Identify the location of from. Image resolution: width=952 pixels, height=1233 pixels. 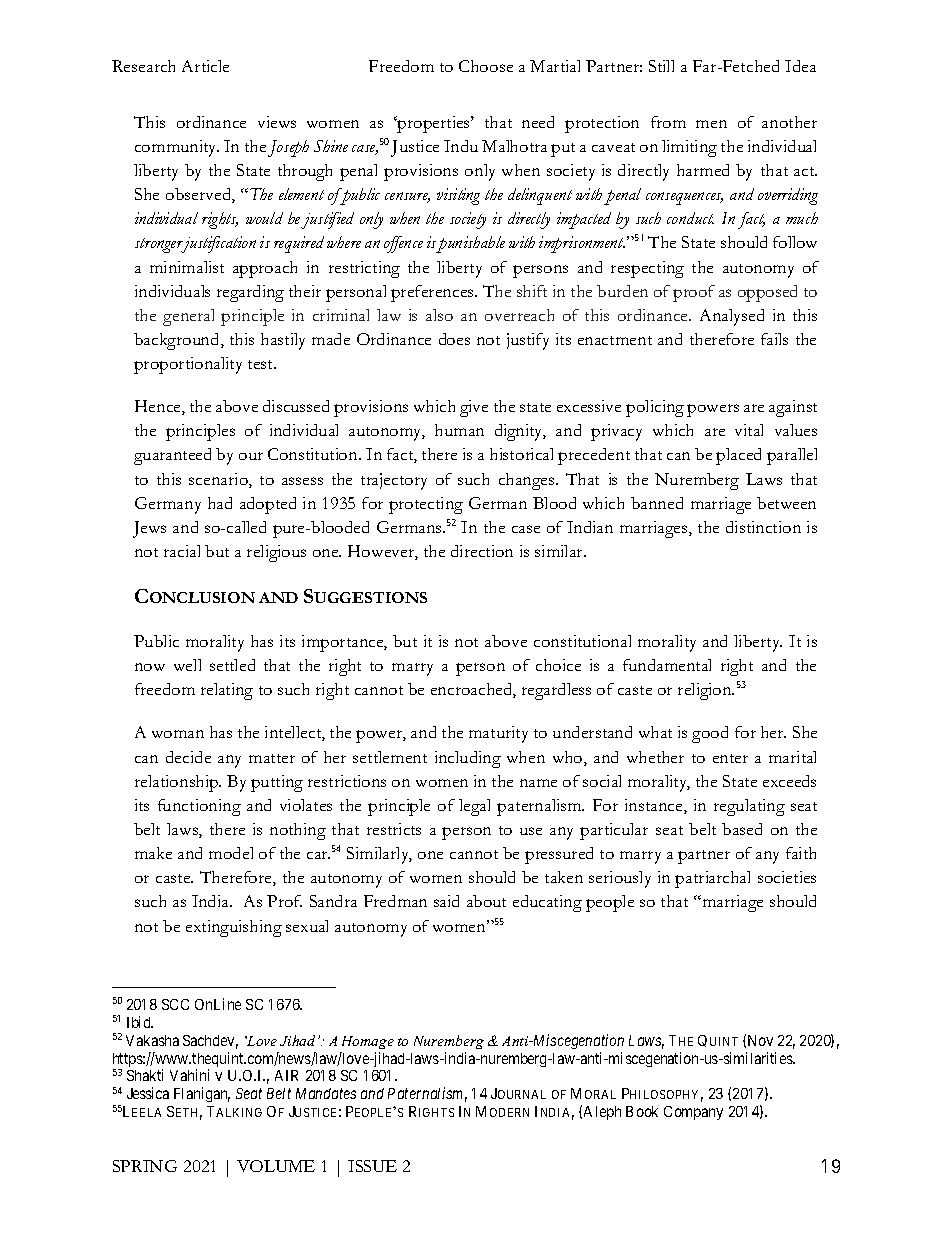
(668, 122).
